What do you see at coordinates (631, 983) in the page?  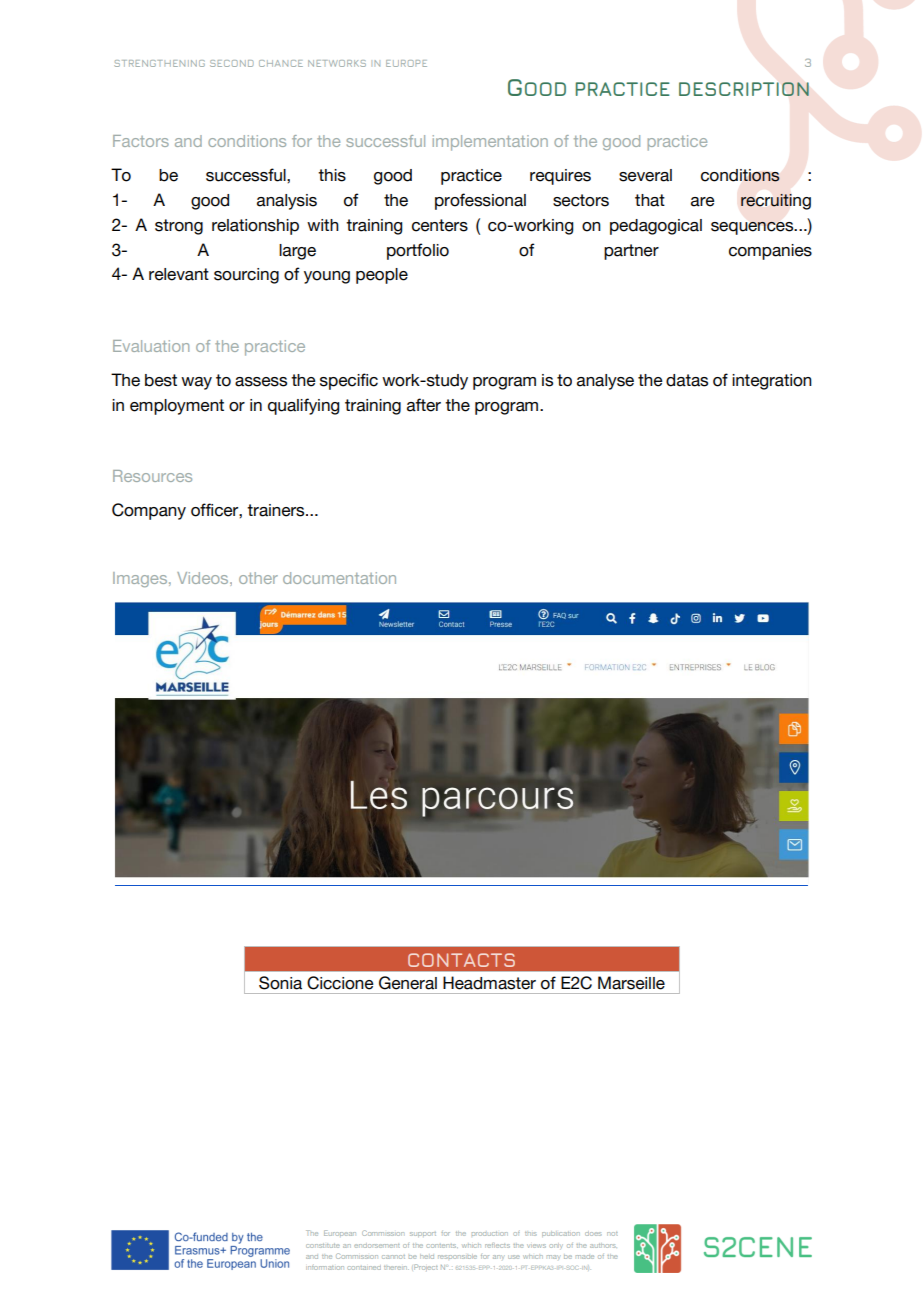 I see `Marseille` at bounding box center [631, 983].
